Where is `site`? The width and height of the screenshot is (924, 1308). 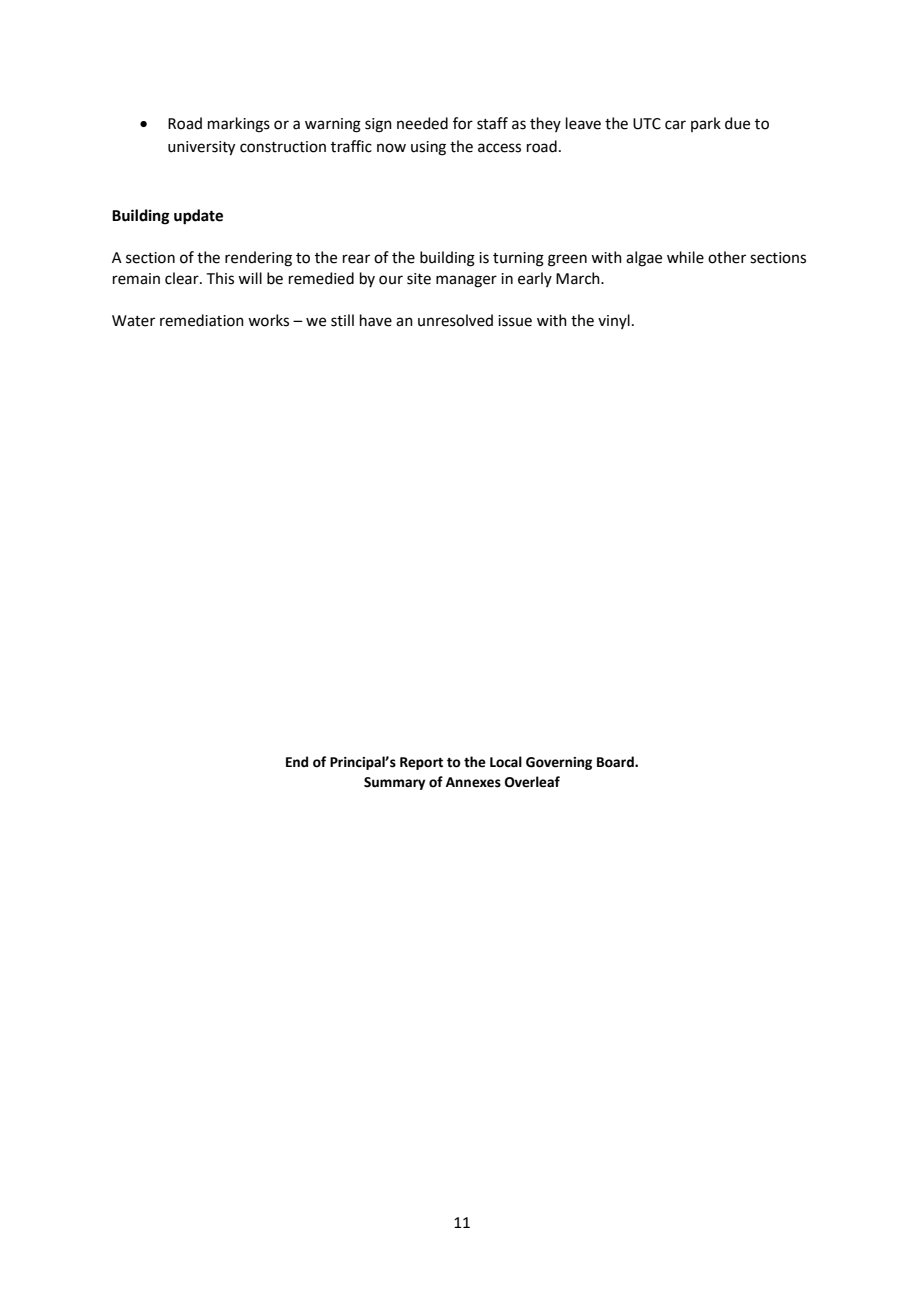 site is located at coordinates (419, 279).
